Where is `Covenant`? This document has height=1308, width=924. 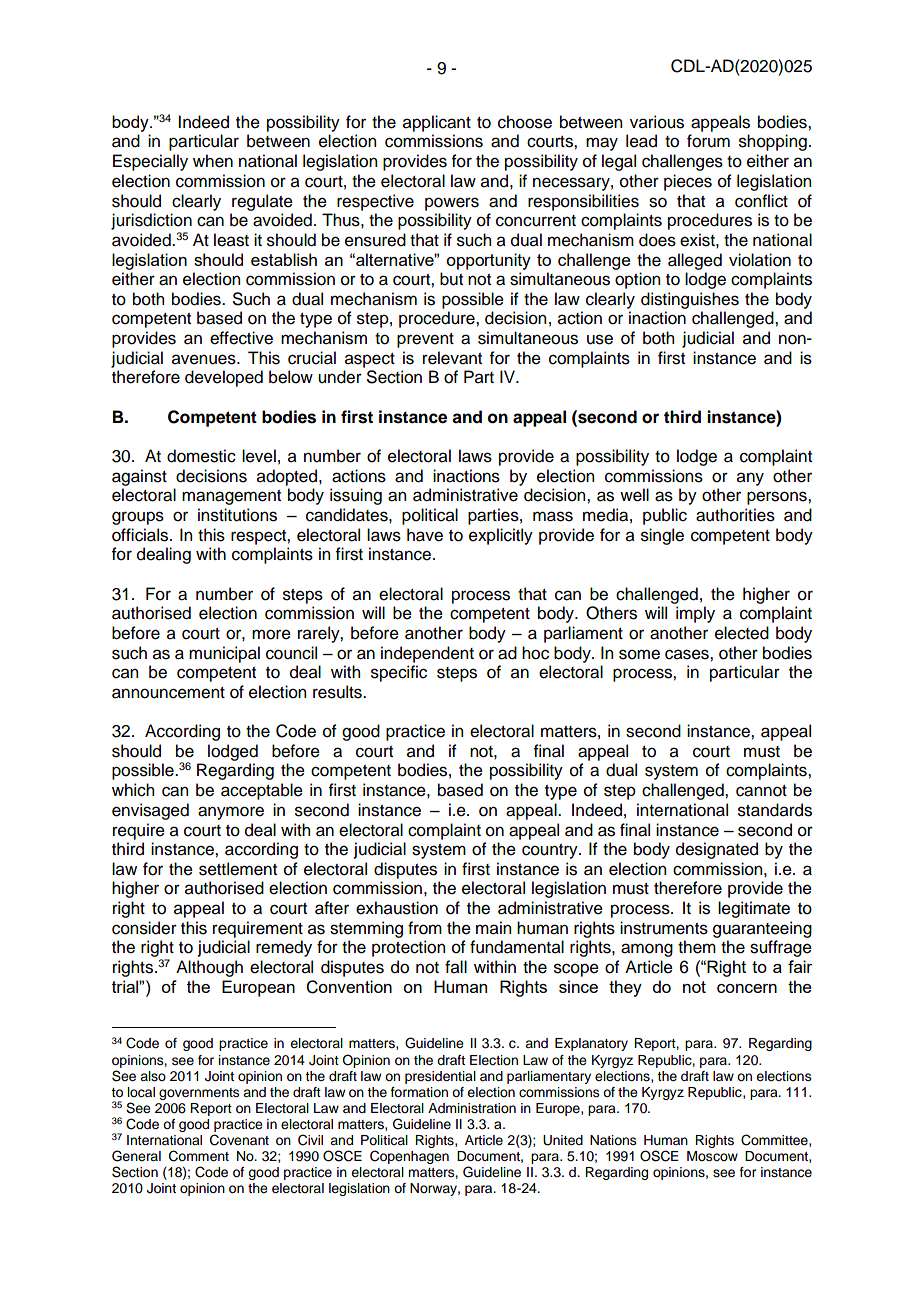 Covenant is located at coordinates (239, 1140).
